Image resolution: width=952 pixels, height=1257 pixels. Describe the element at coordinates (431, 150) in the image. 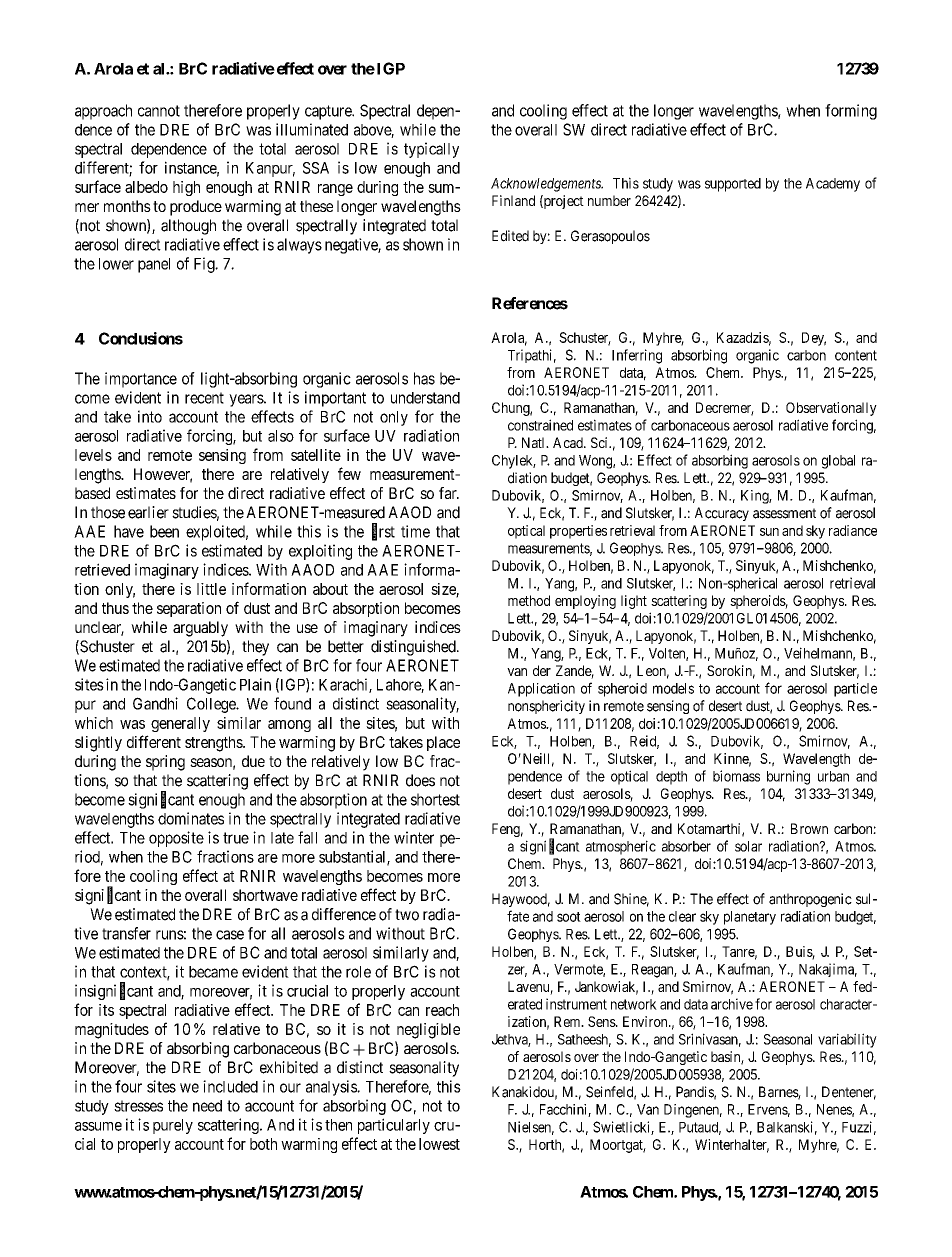

I see `typically` at that location.
